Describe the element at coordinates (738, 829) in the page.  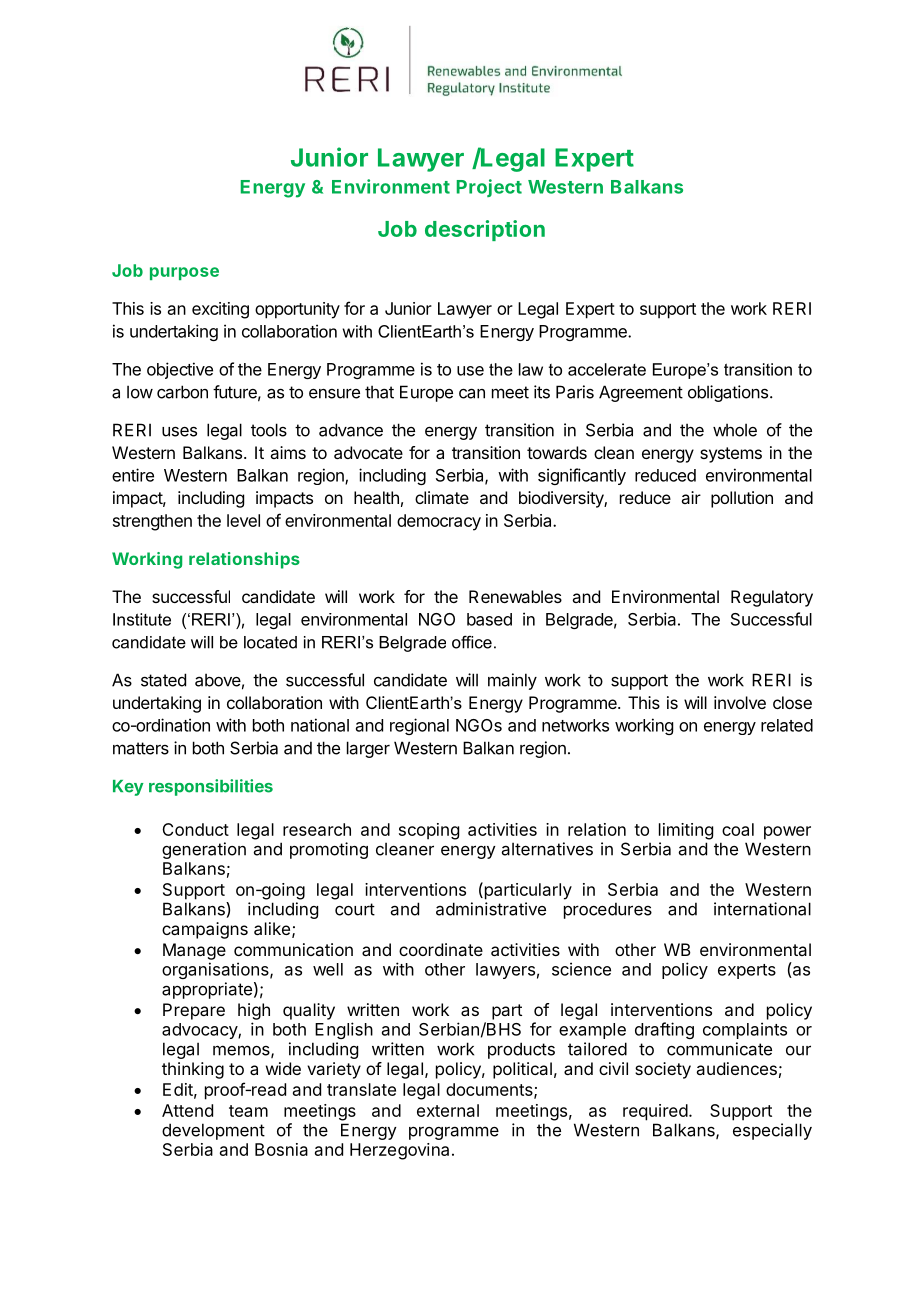
I see `coal` at that location.
